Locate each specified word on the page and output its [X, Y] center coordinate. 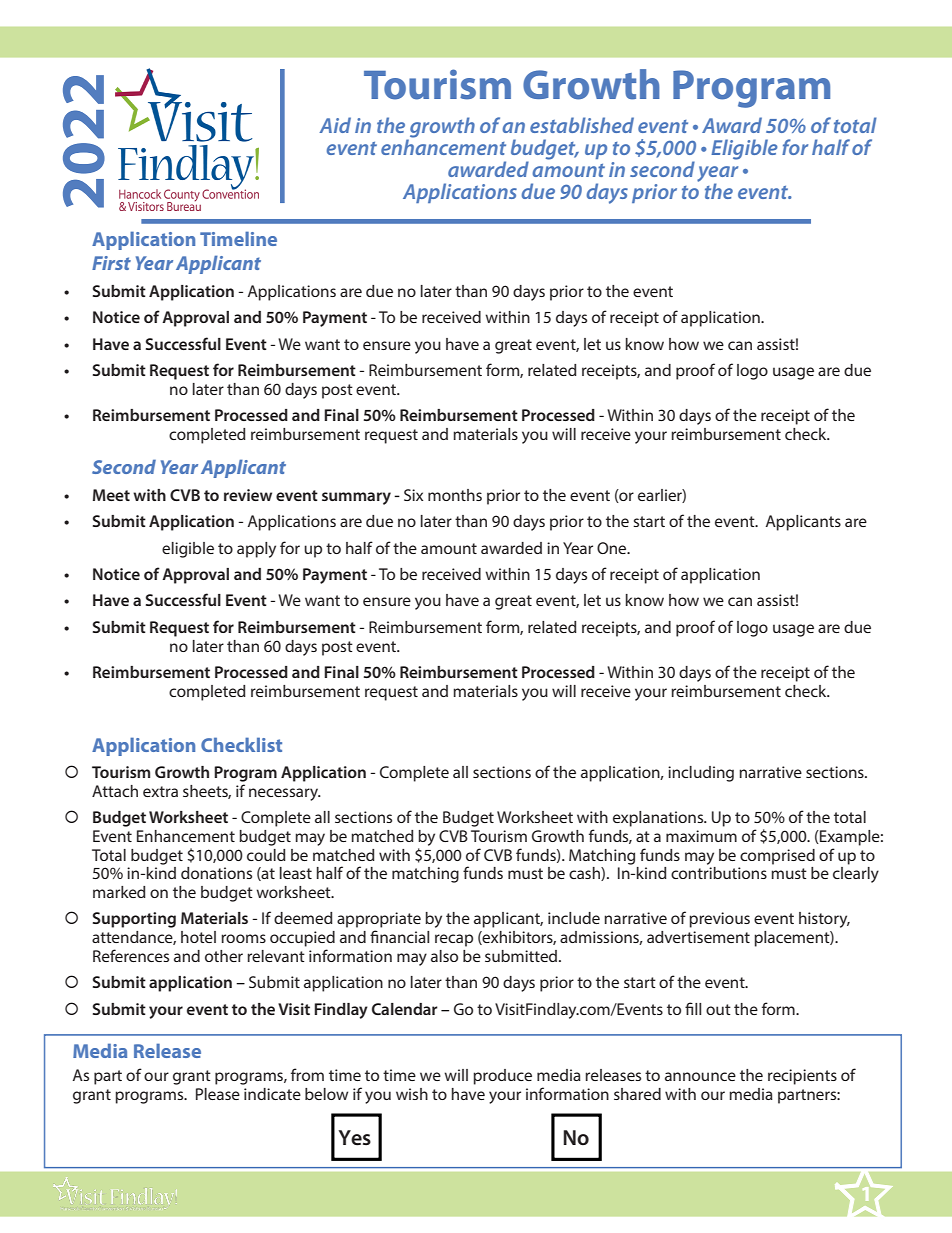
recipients [802, 1077]
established [582, 125]
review [248, 495]
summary [356, 498]
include [574, 918]
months [455, 495]
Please [218, 1094]
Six [413, 495]
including [701, 774]
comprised [777, 857]
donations [216, 873]
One [613, 548]
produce [502, 1077]
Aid [335, 125]
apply [256, 550]
